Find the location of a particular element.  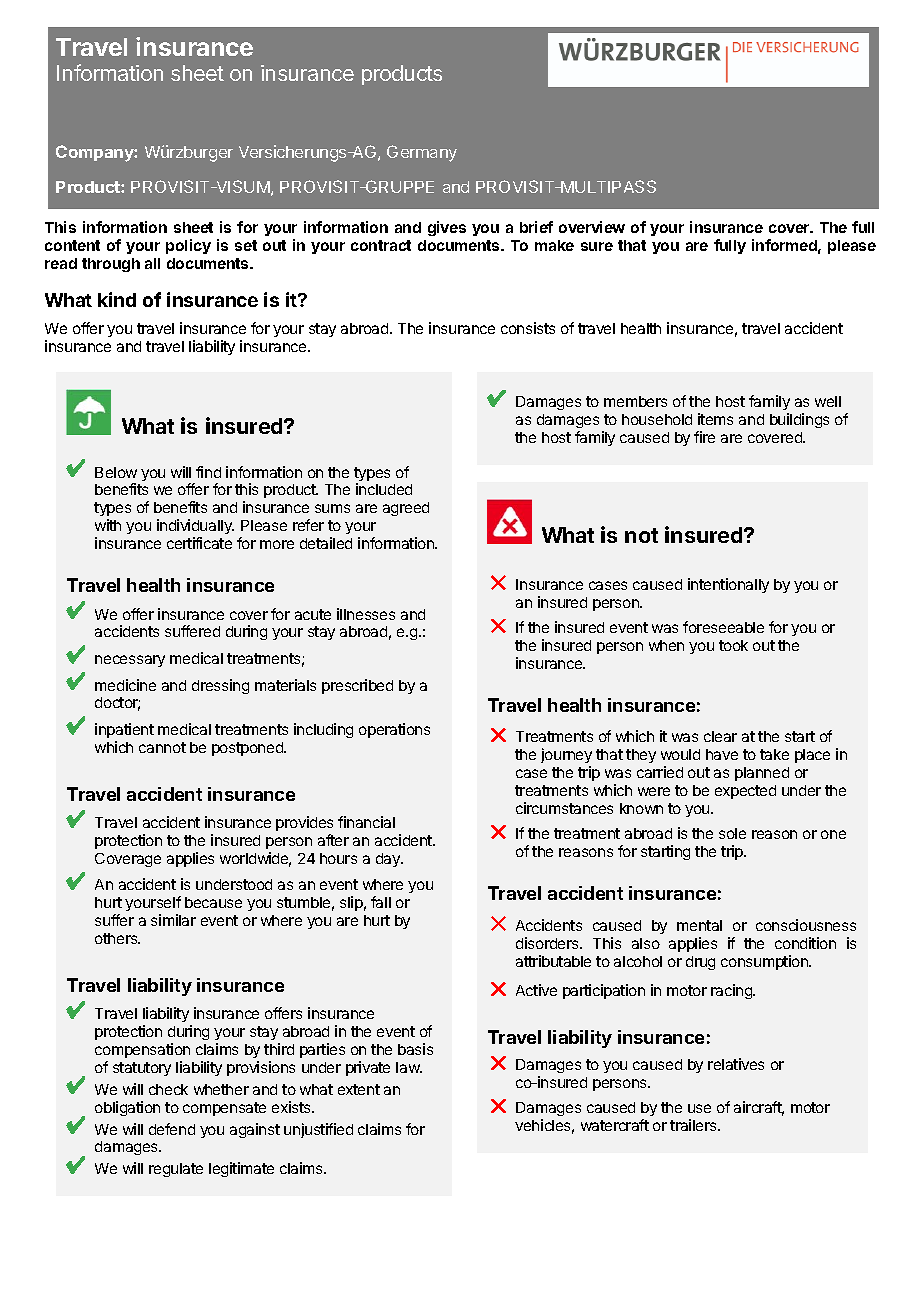

extent is located at coordinates (359, 1089).
